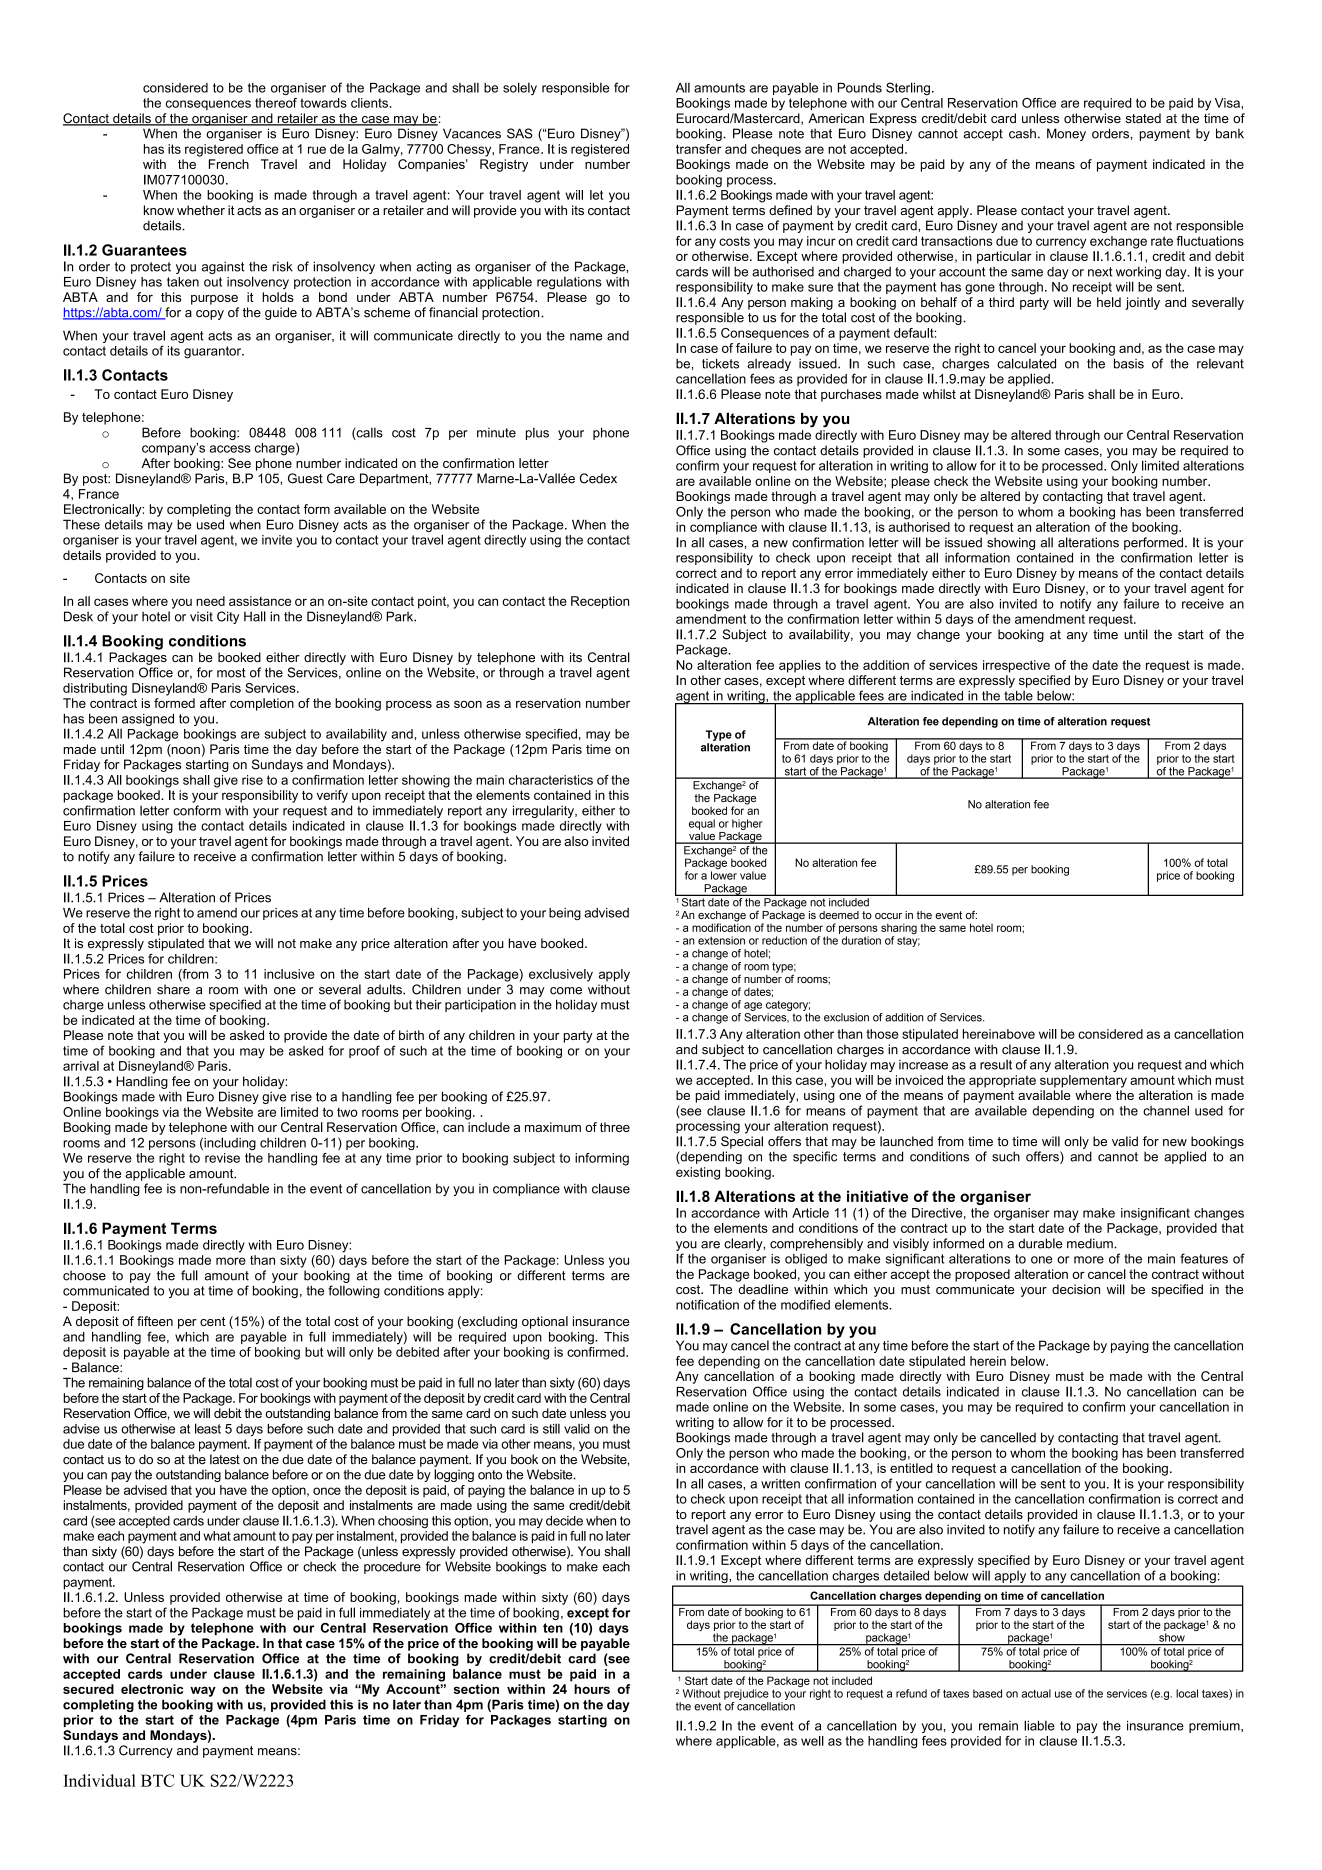 Image resolution: width=1322 pixels, height=1870 pixels. Describe the element at coordinates (600, 602) in the screenshot. I see `Reception` at that location.
